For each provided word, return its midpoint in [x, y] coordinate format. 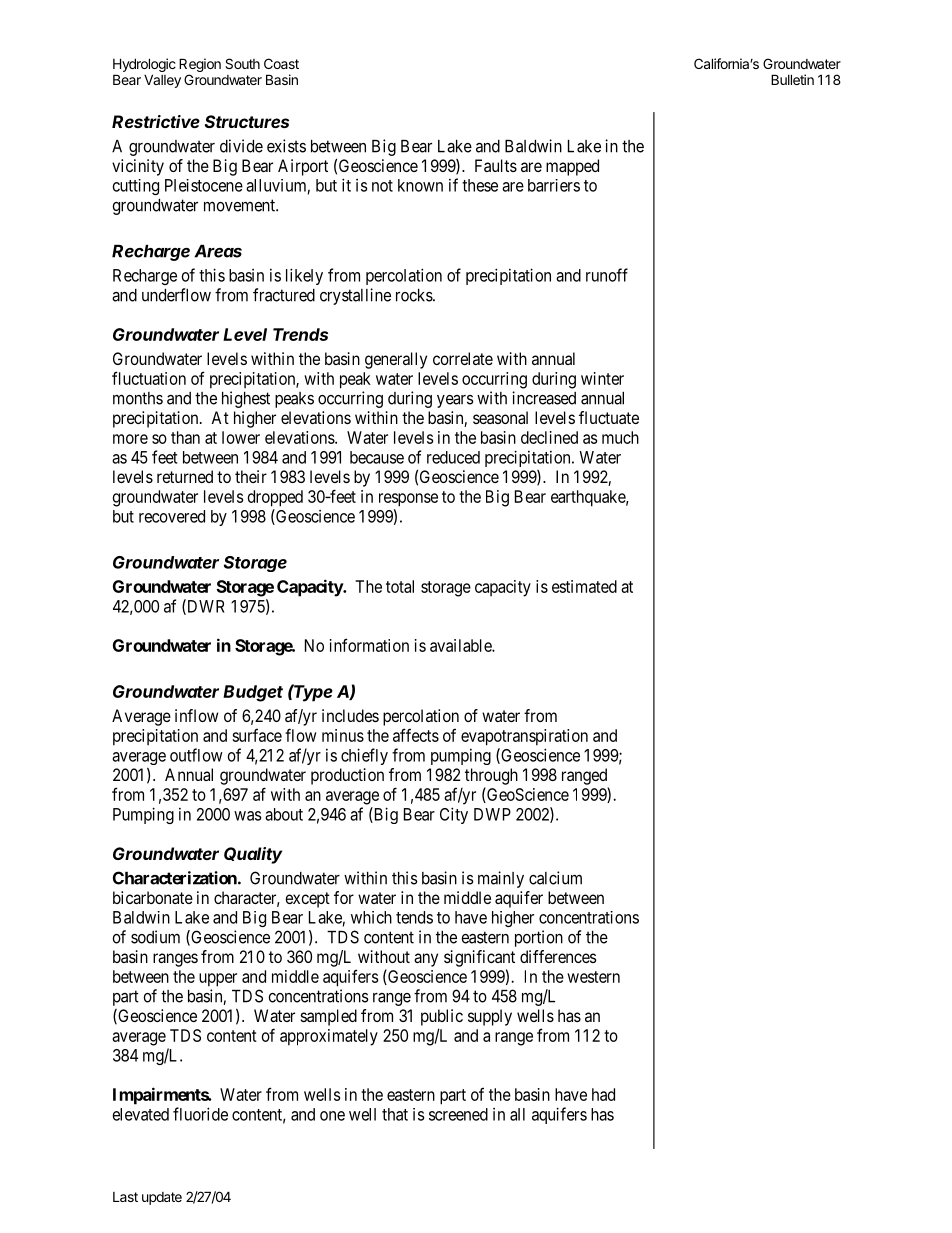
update [162, 1198]
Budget [253, 693]
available [461, 645]
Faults [496, 165]
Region [200, 66]
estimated [584, 586]
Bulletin [792, 79]
